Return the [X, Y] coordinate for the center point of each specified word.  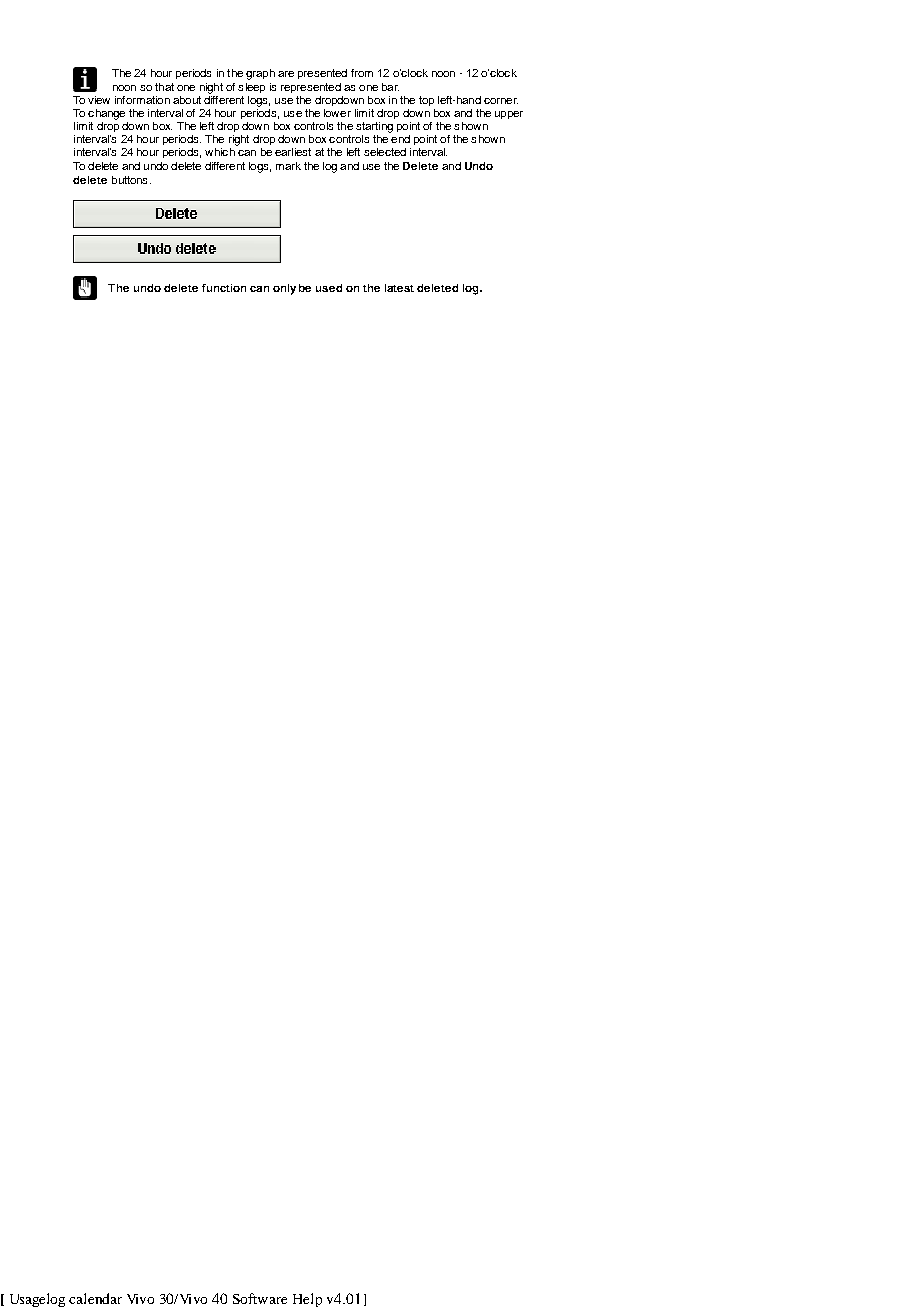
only [284, 289]
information [142, 100]
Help [307, 1300]
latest [399, 288]
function [224, 288]
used [329, 288]
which [220, 152]
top [426, 101]
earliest [293, 152]
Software [260, 1298]
